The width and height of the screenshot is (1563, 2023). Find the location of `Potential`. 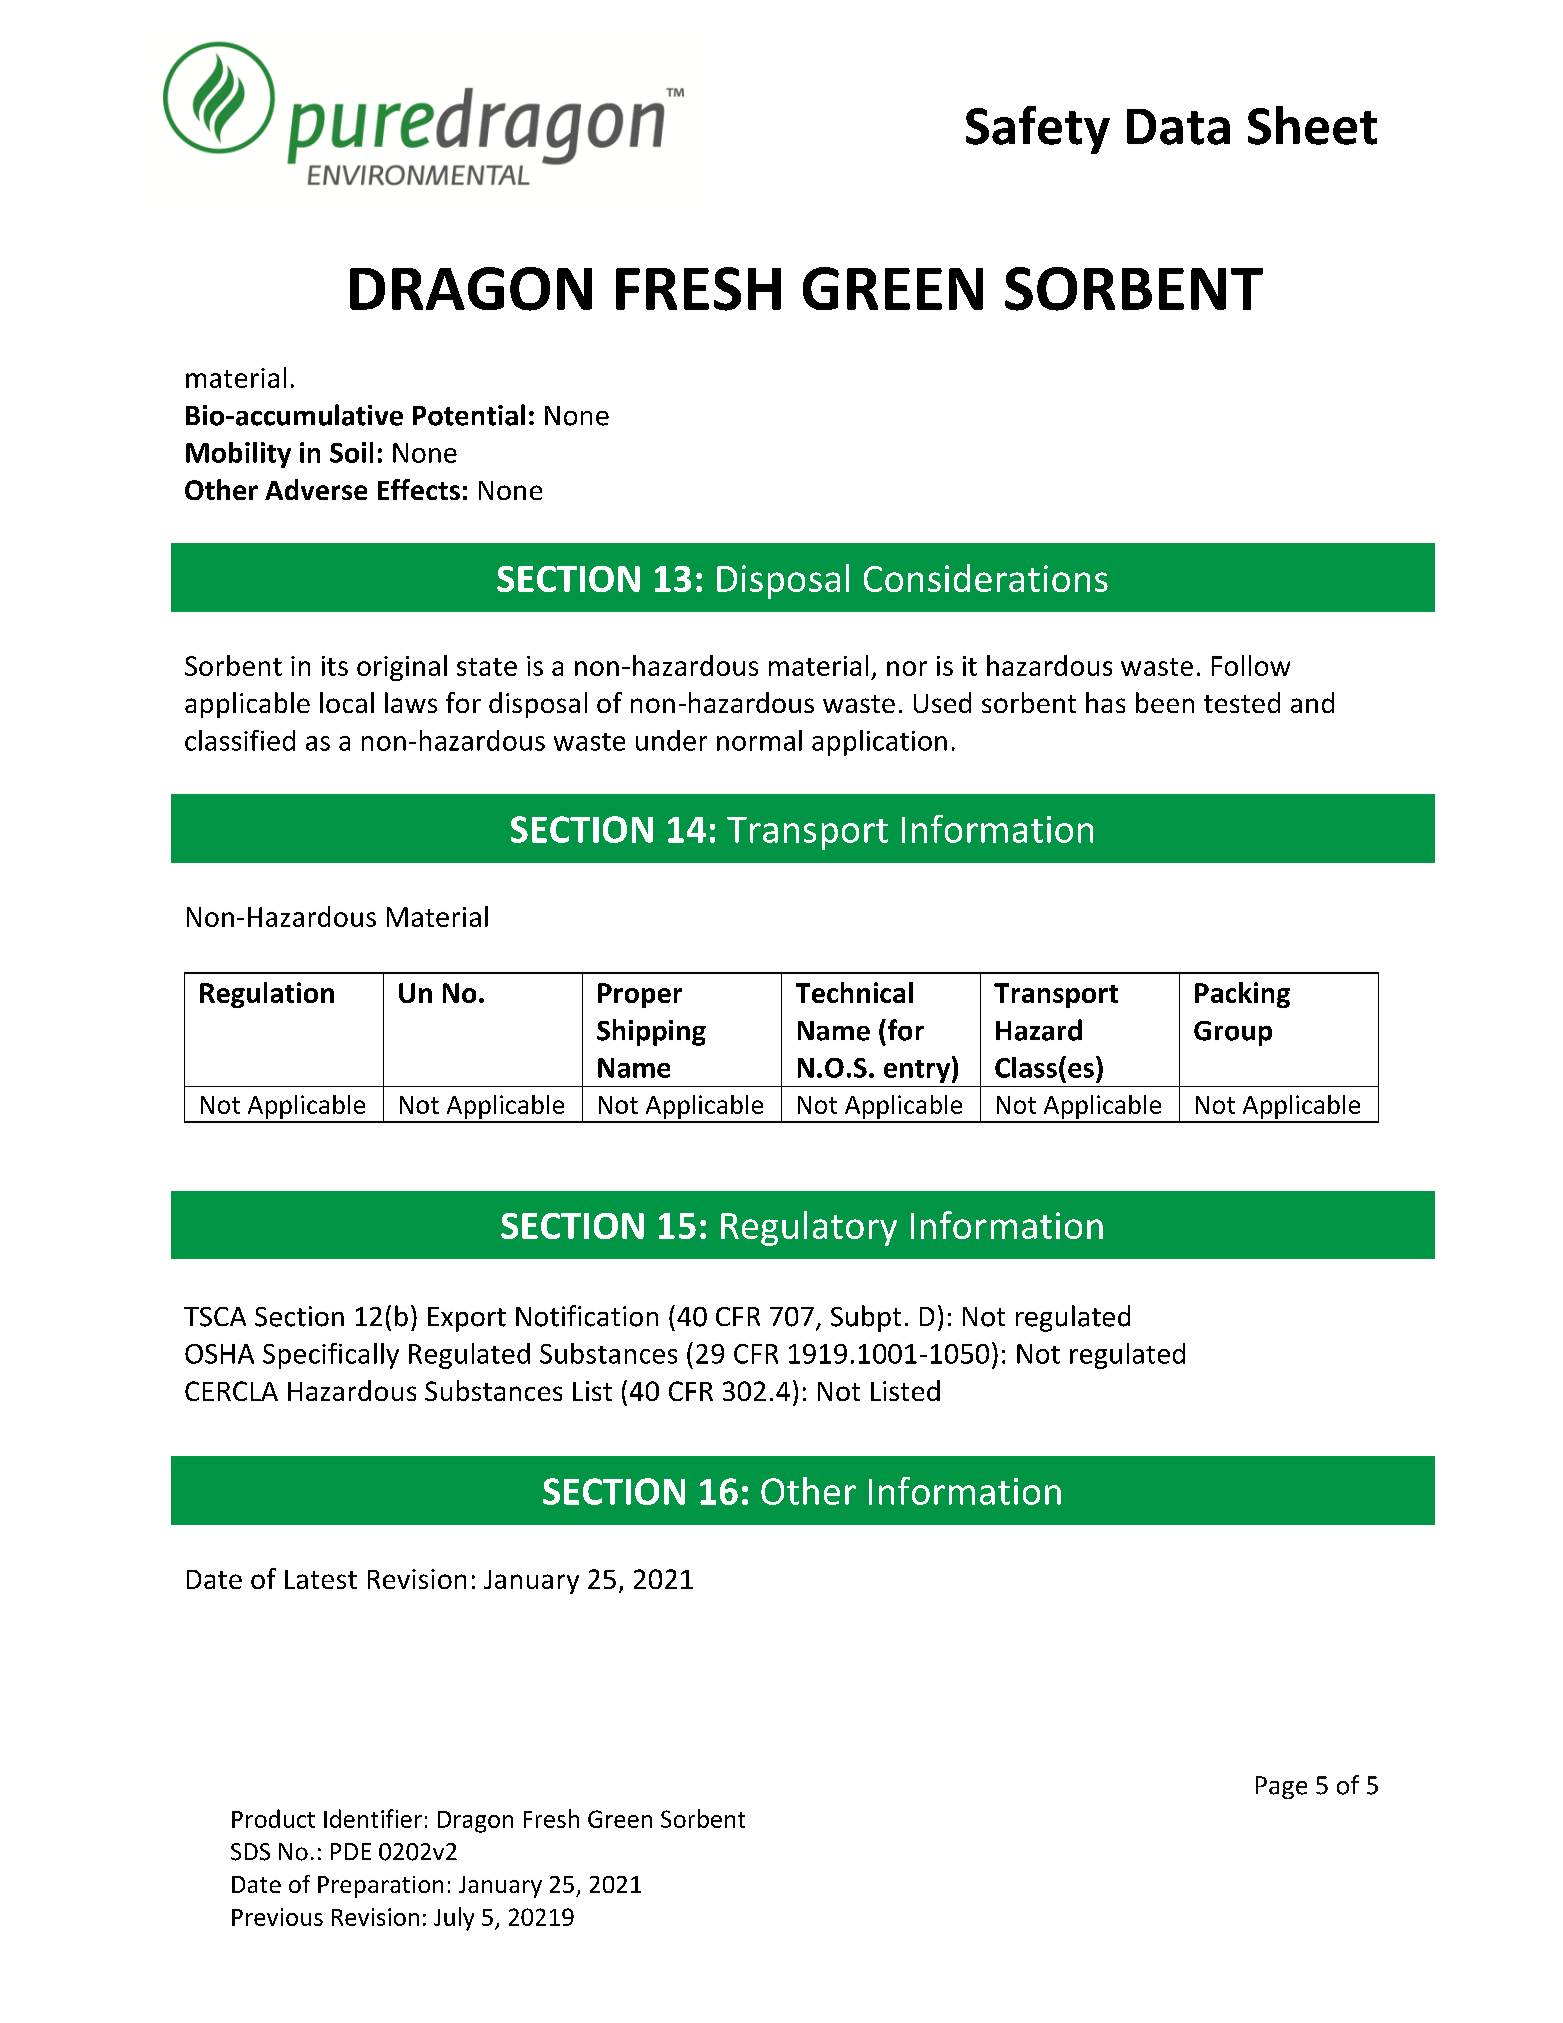

Potential is located at coordinates (469, 415).
